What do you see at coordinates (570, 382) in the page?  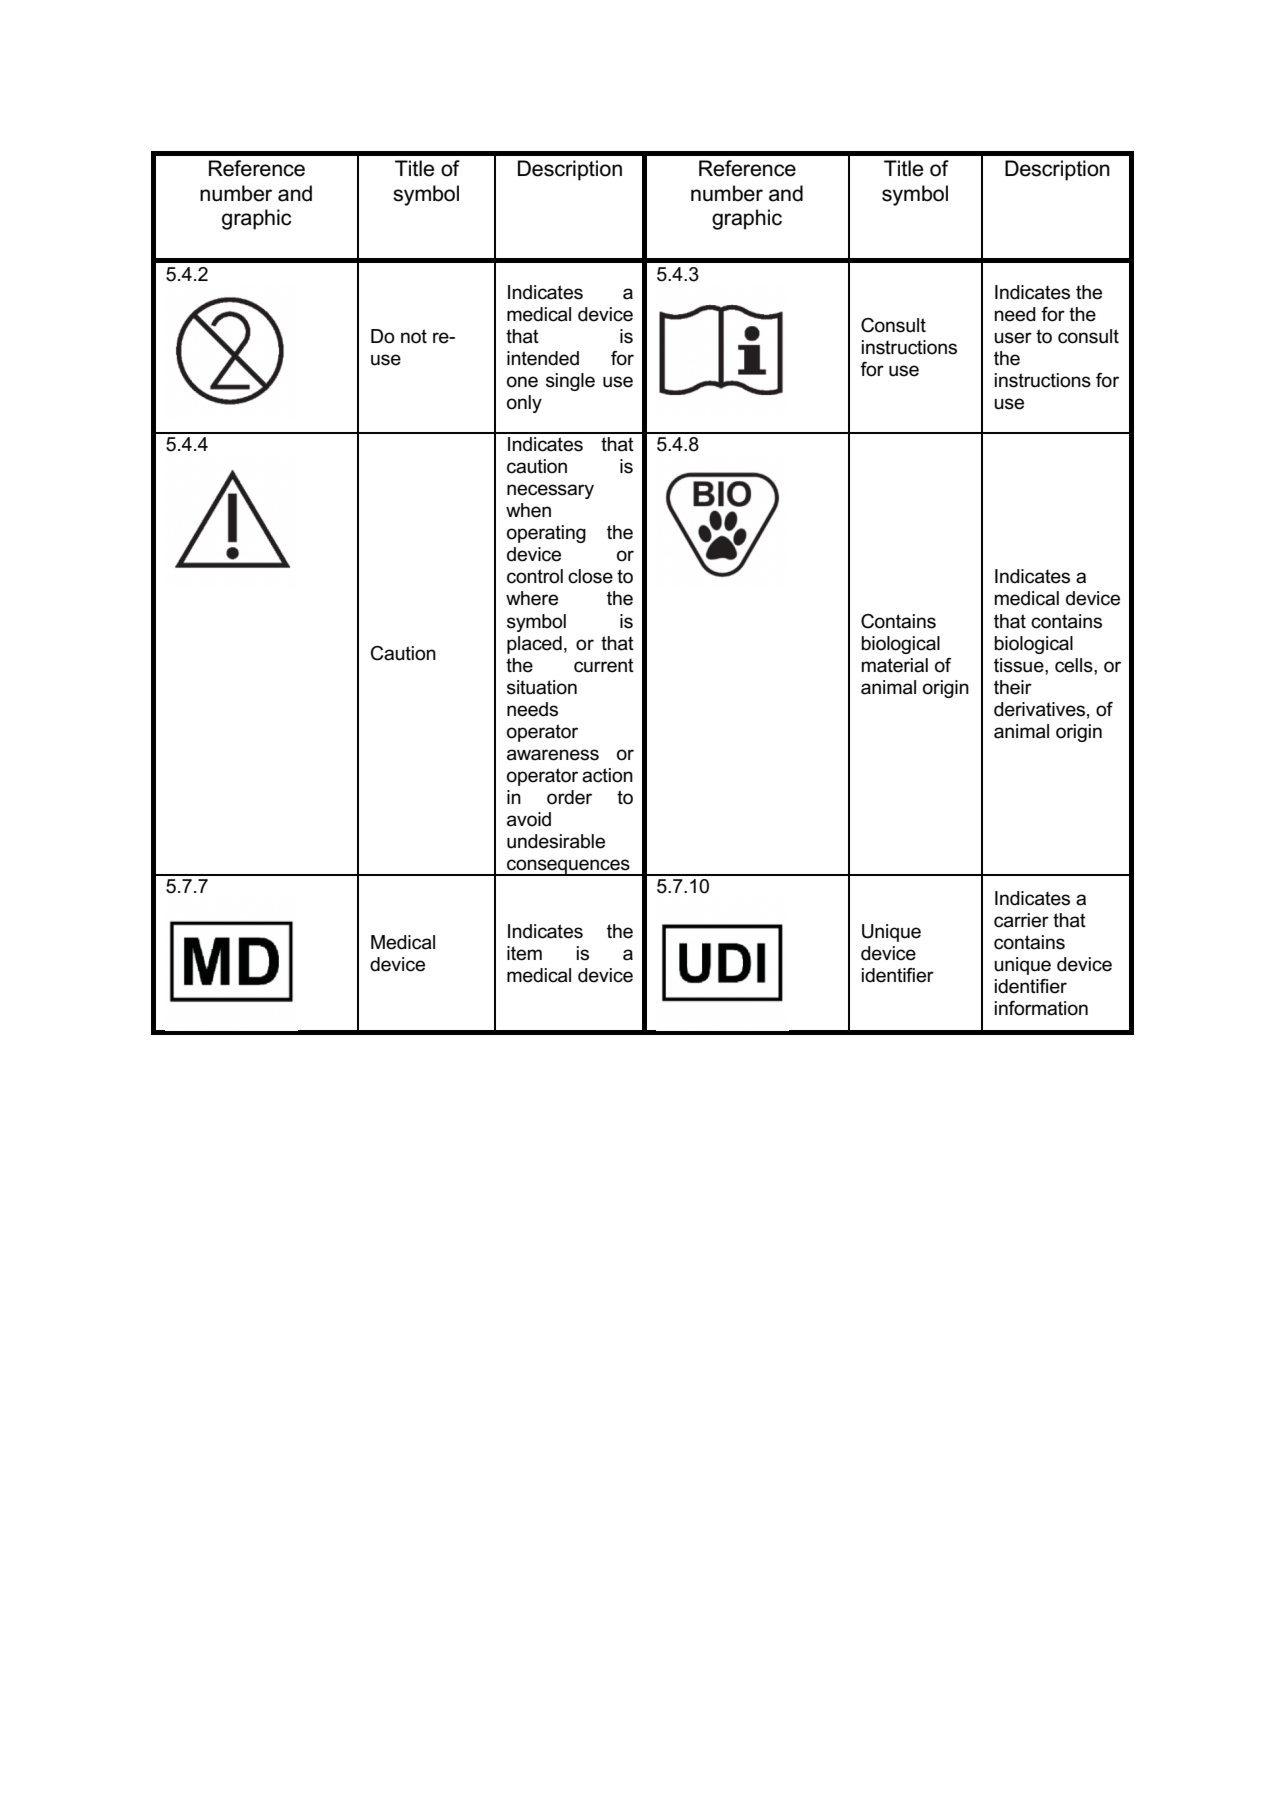 I see `single` at bounding box center [570, 382].
